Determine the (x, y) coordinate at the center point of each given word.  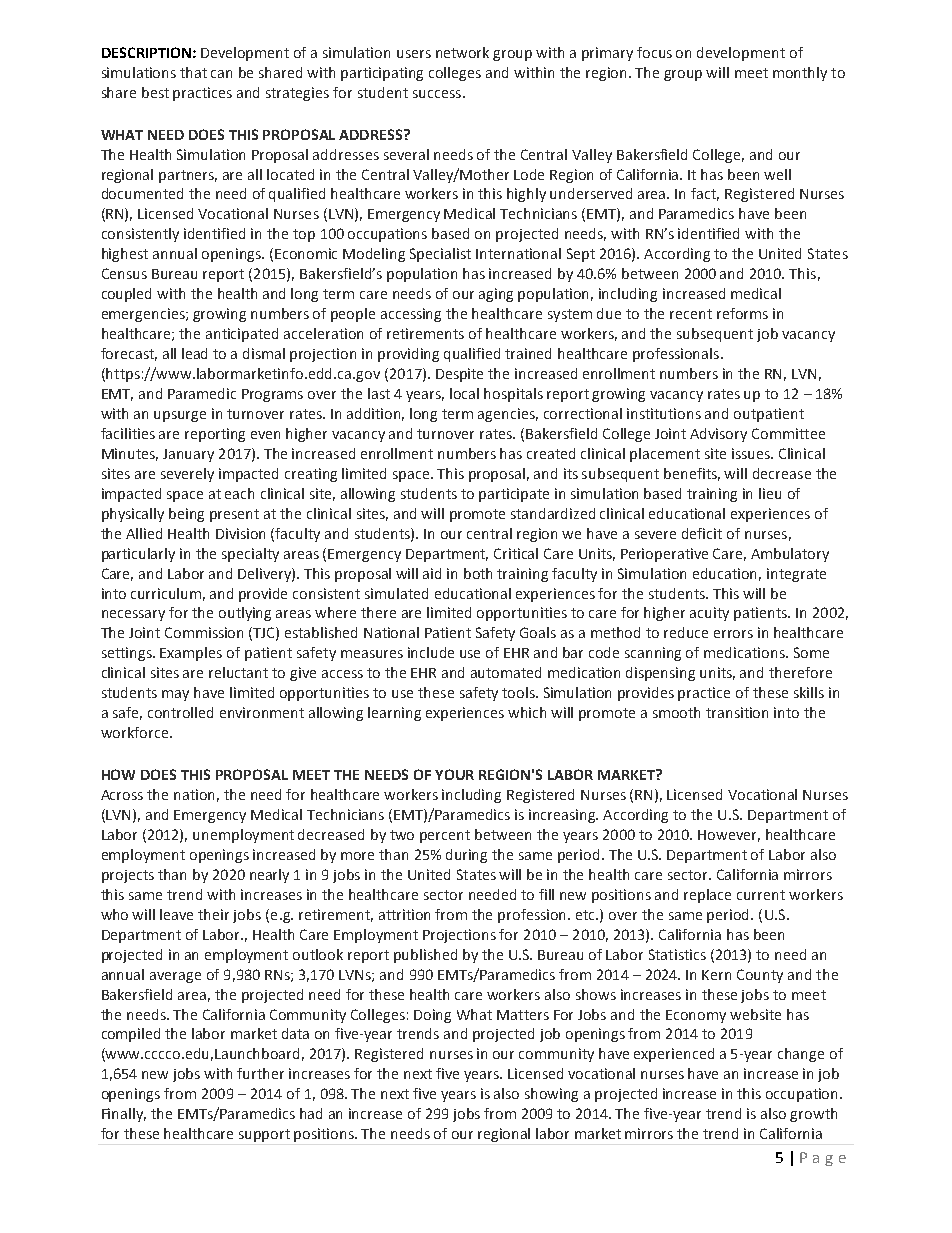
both (478, 573)
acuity (709, 614)
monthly (800, 74)
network (462, 52)
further (260, 1073)
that (193, 72)
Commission (204, 632)
